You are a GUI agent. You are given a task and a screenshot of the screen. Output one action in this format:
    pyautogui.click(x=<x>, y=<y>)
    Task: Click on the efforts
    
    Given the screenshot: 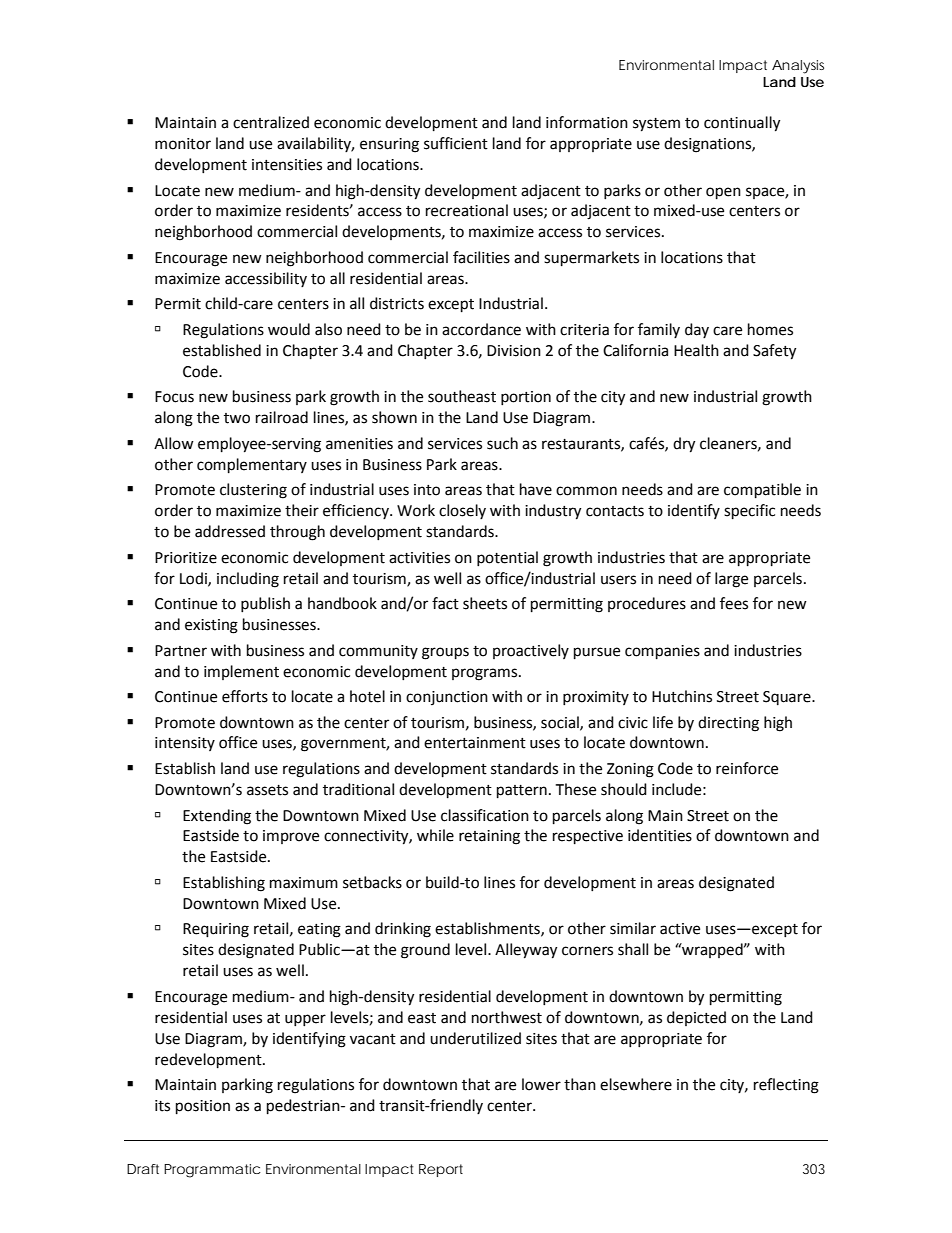 What is the action you would take?
    pyautogui.click(x=245, y=696)
